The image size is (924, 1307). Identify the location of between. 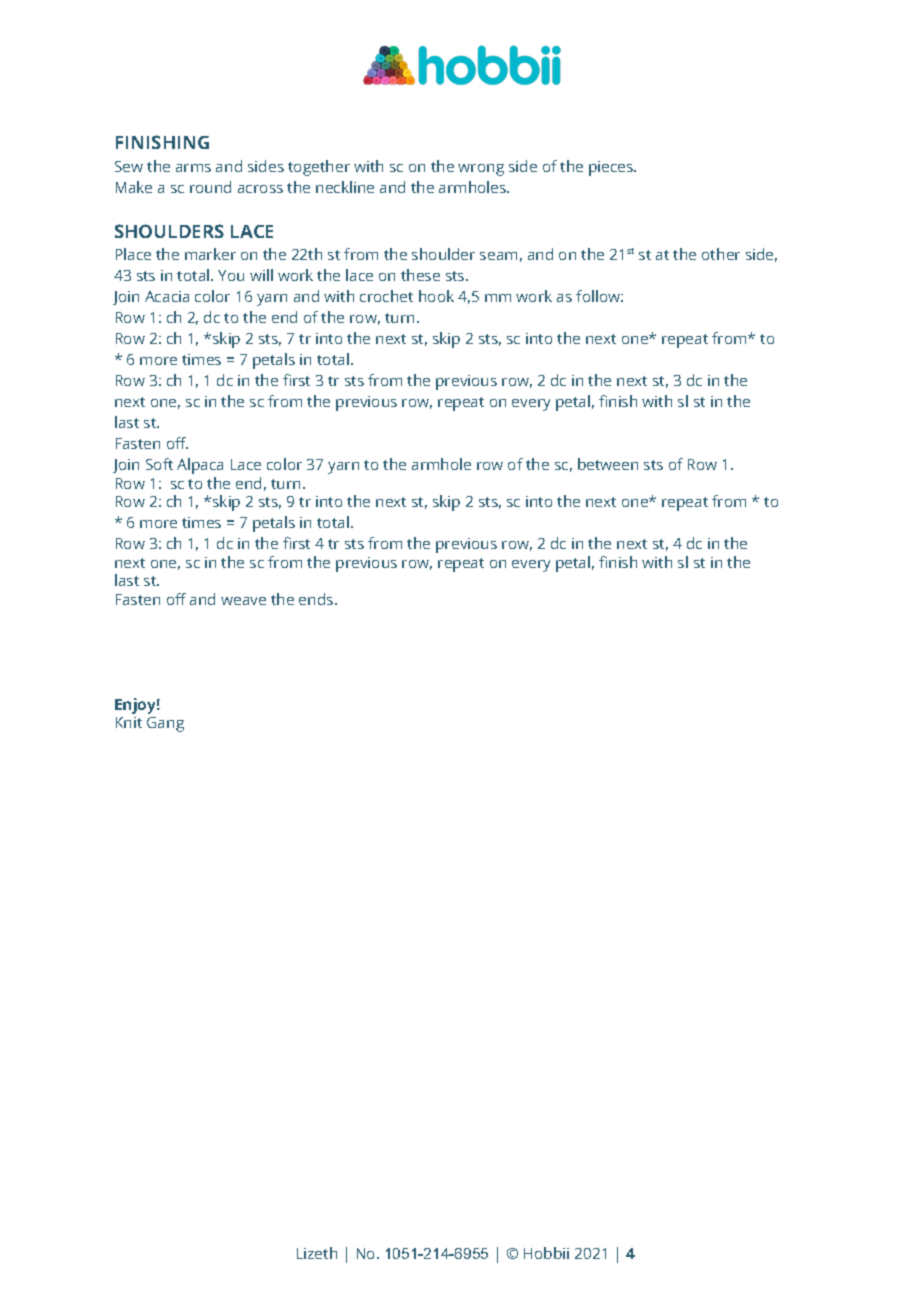
(608, 464).
